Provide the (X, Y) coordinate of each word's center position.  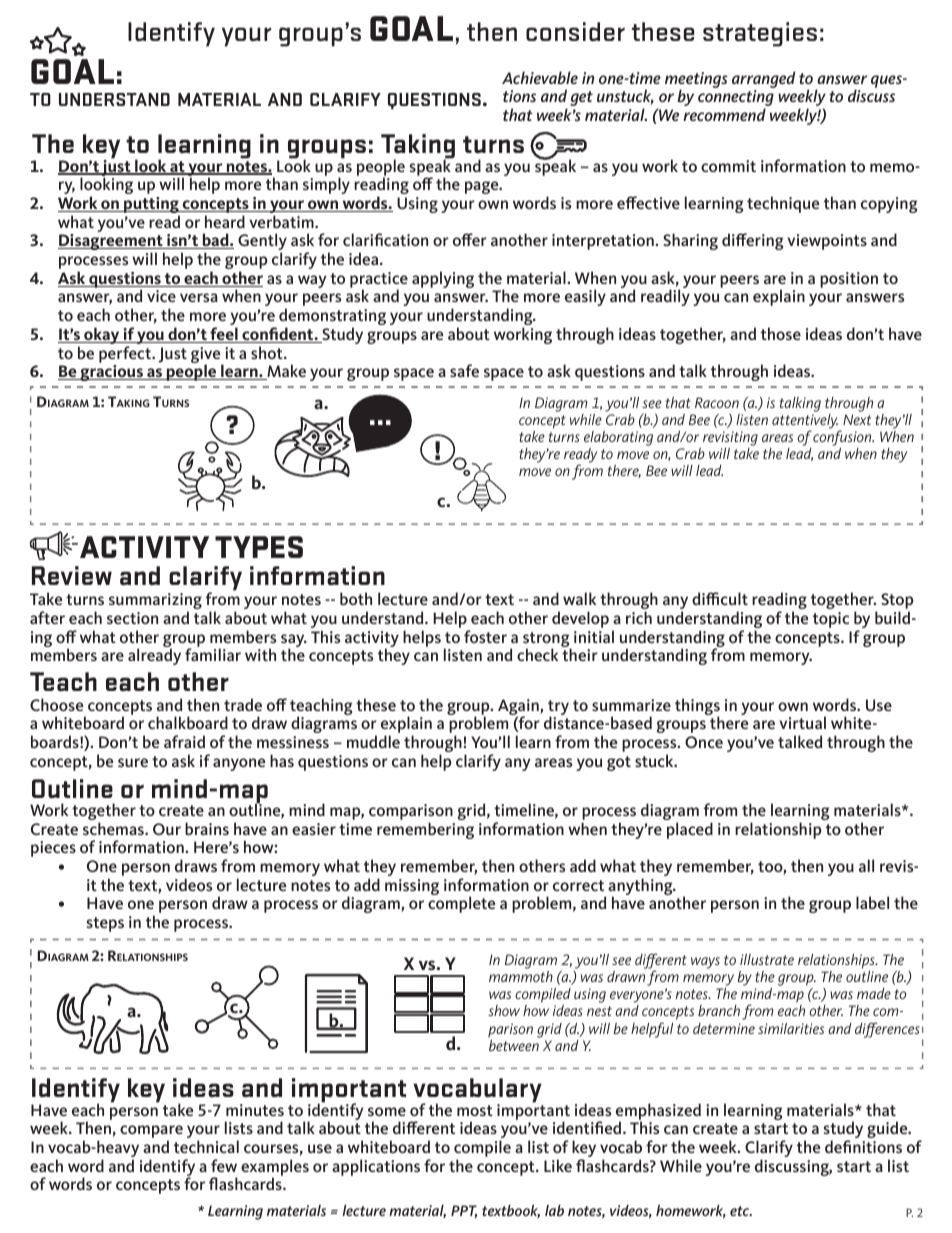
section (132, 618)
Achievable (540, 77)
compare (151, 1133)
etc (741, 1211)
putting (151, 206)
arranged (763, 79)
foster (485, 636)
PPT (464, 1211)
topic (831, 620)
